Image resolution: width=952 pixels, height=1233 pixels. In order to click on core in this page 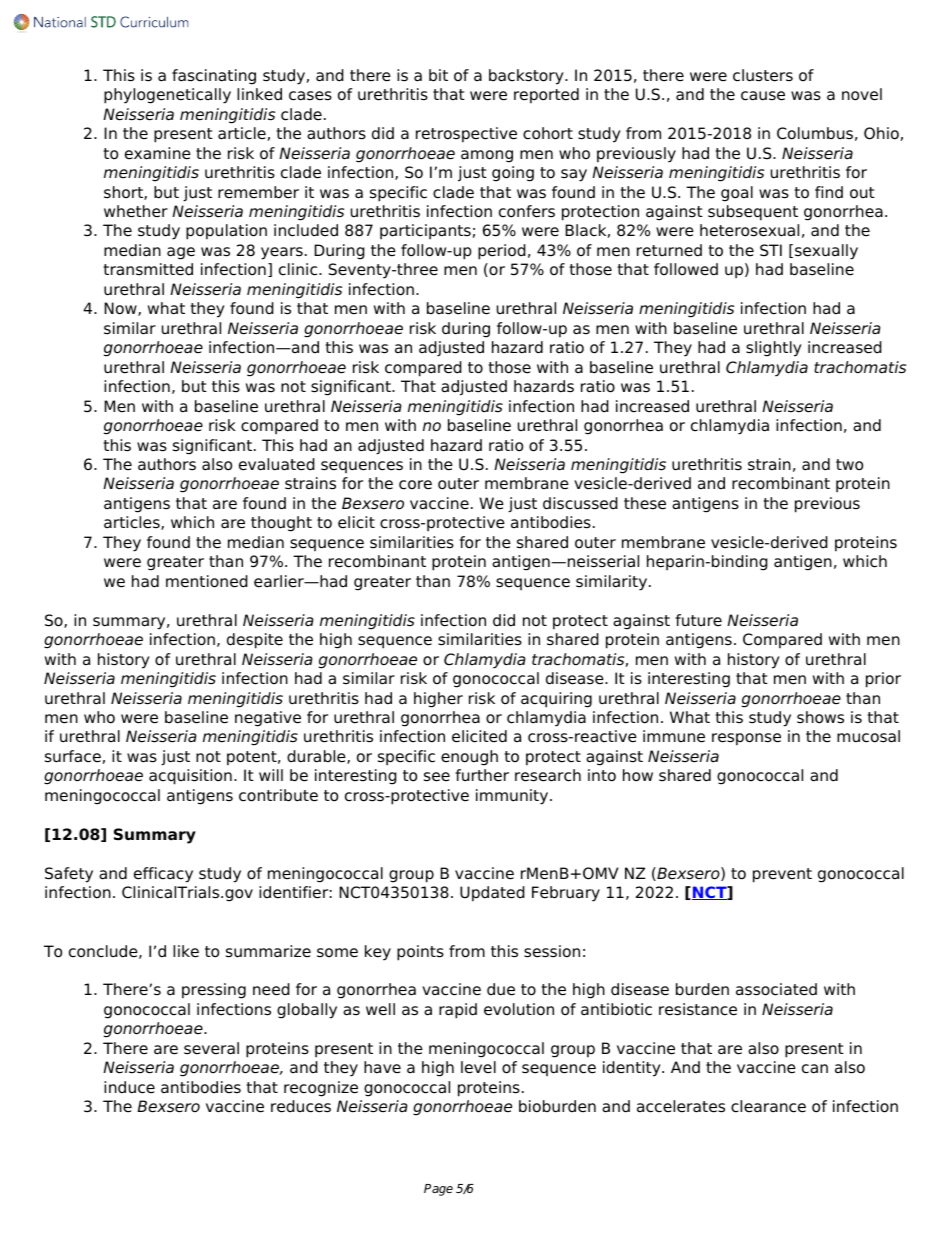, I will do `click(415, 485)`.
